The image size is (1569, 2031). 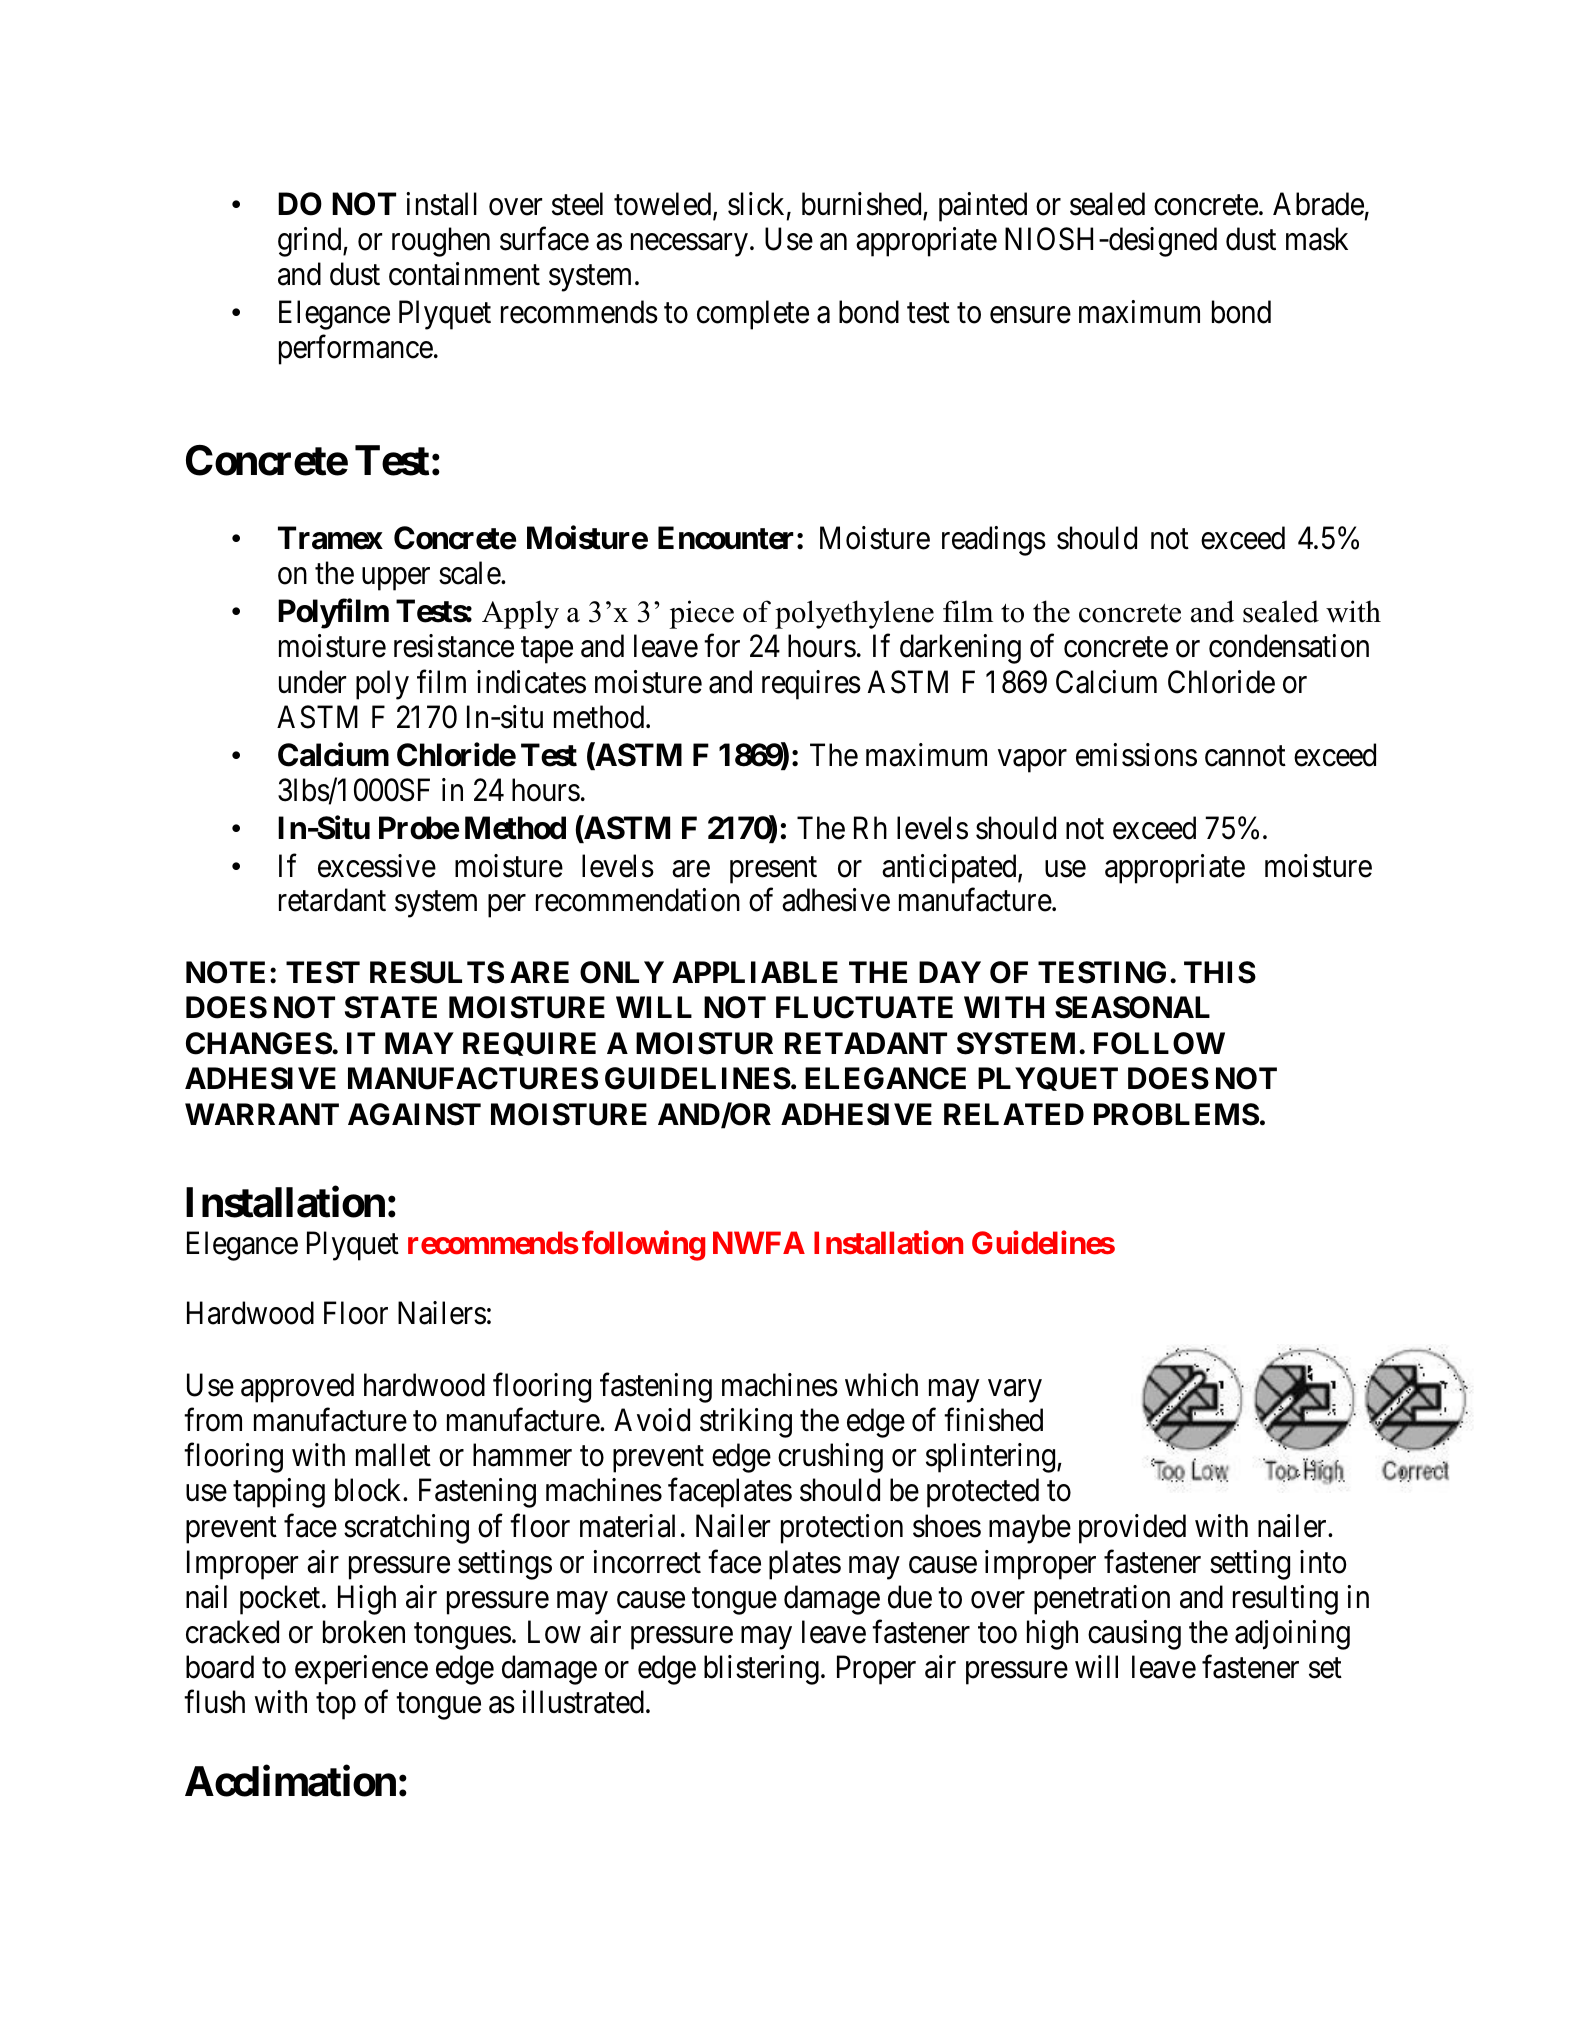 I want to click on SEASONAL, so click(x=1132, y=1007).
